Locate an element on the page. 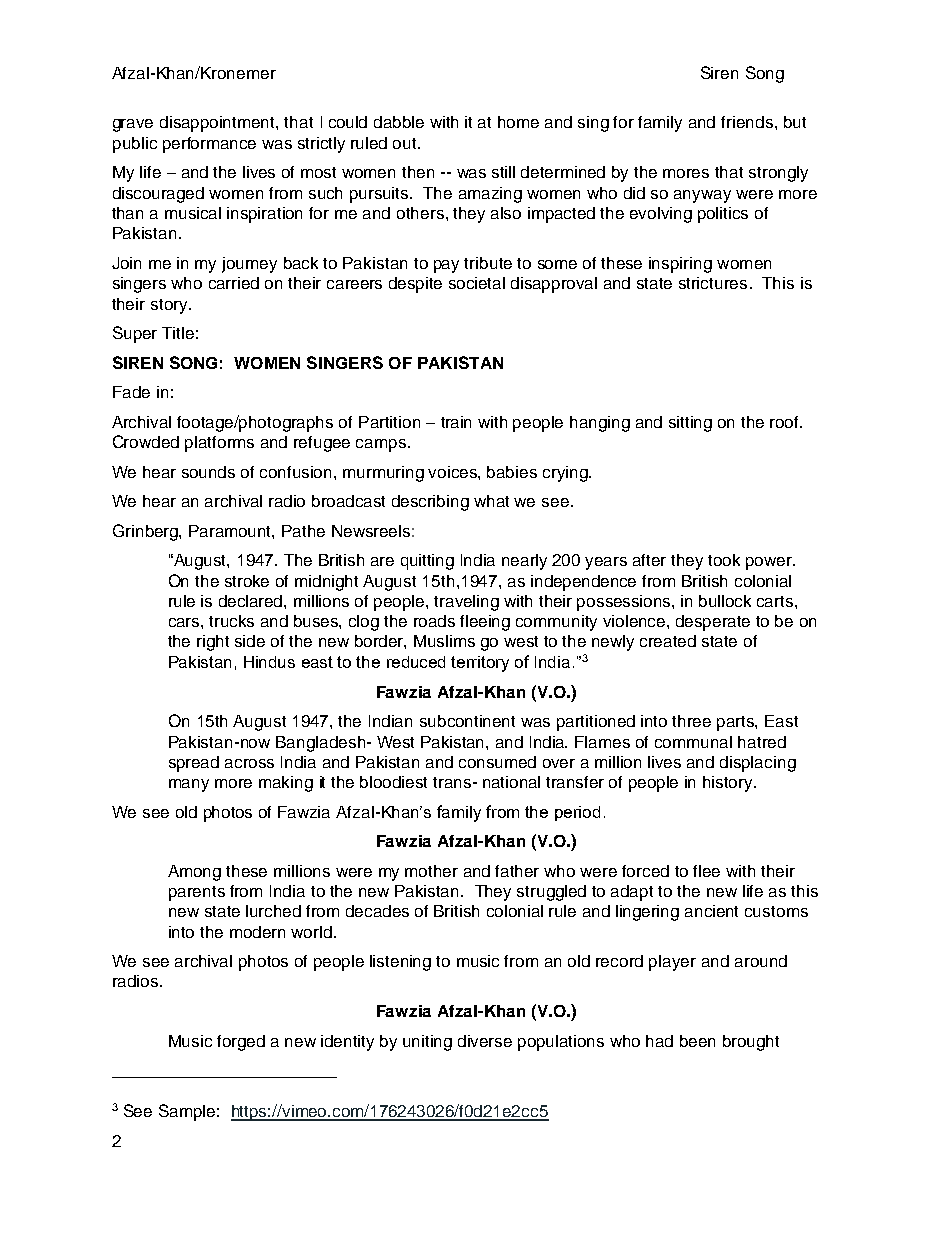 Image resolution: width=952 pixels, height=1233 pixels. forged is located at coordinates (241, 1043).
